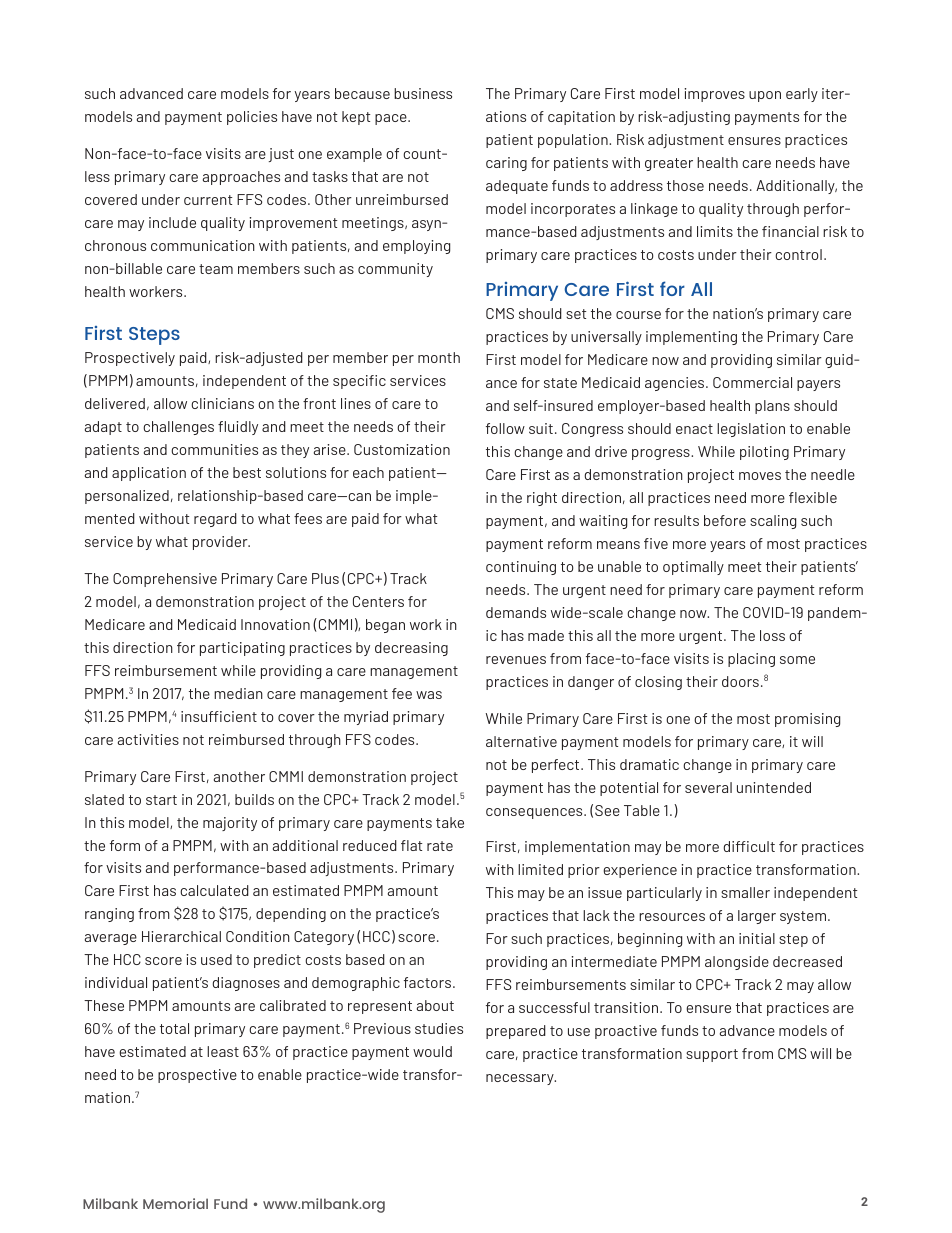  I want to click on calculated, so click(214, 890).
